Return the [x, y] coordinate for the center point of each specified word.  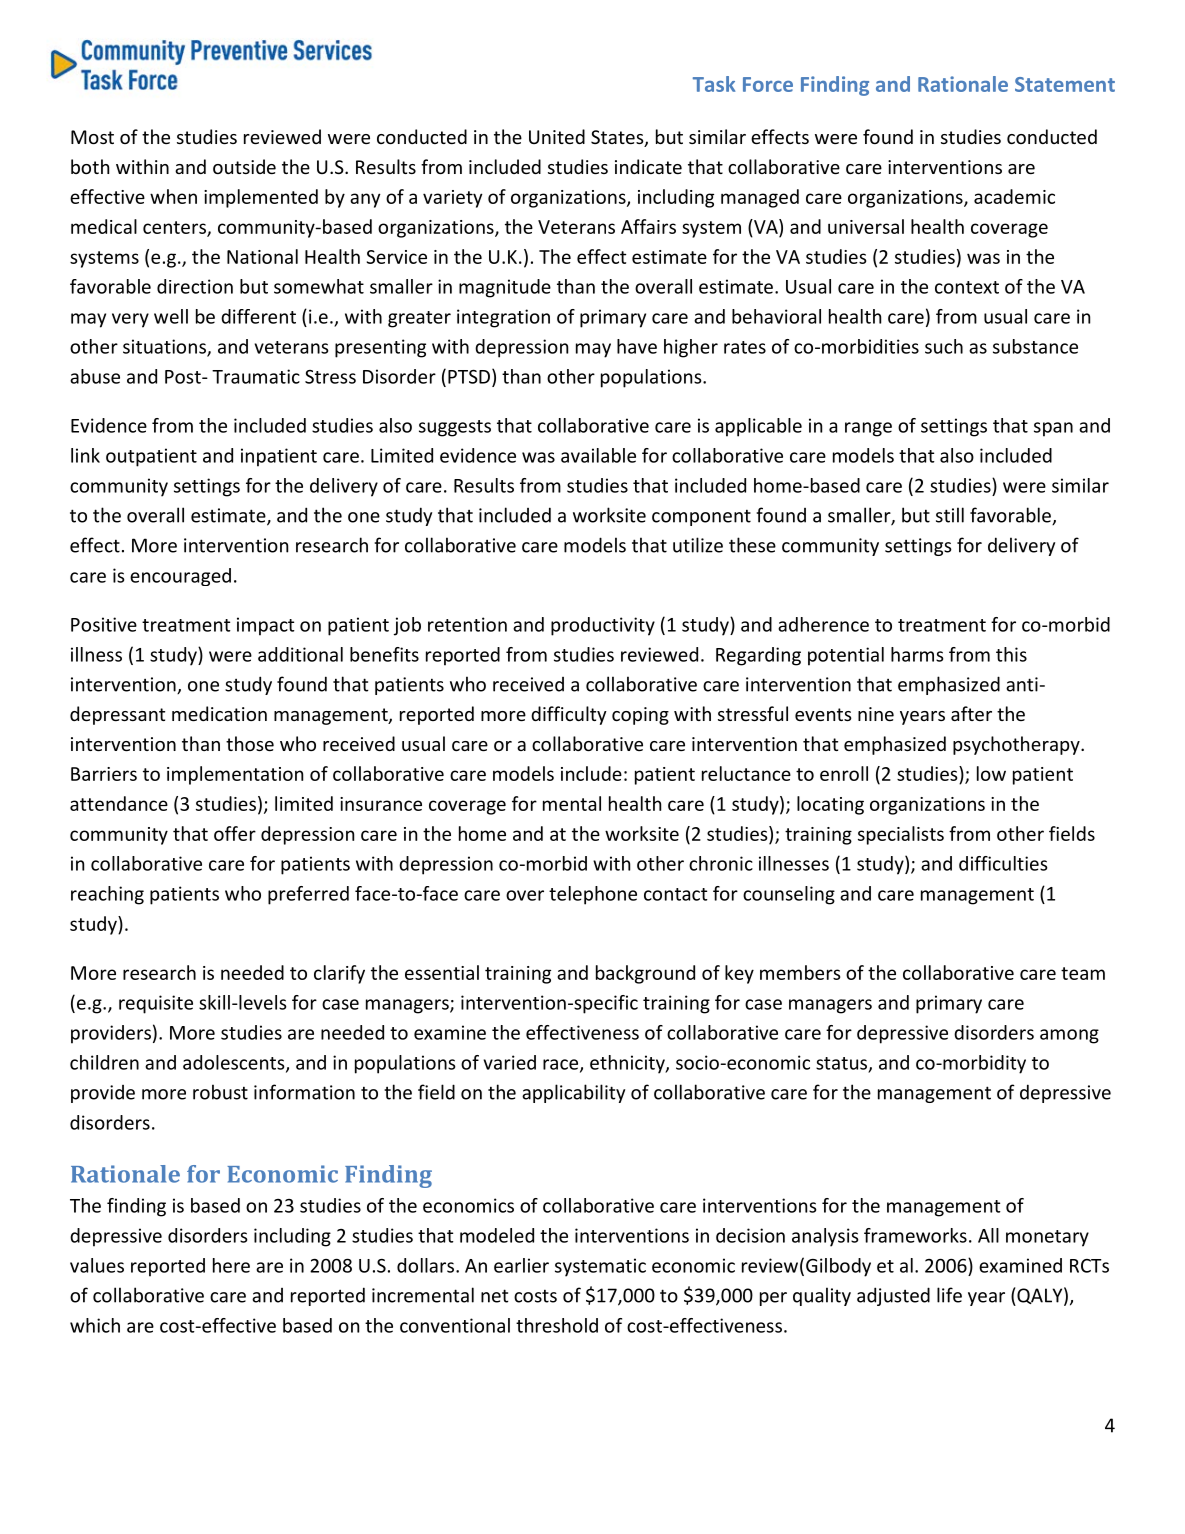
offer [235, 833]
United [557, 136]
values [97, 1265]
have [637, 346]
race [562, 1065]
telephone [593, 895]
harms [917, 654]
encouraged [180, 577]
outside [244, 166]
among [1069, 1036]
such [944, 346]
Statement [1065, 84]
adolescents [235, 1063]
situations [165, 347]
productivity [603, 626]
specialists [901, 835]
